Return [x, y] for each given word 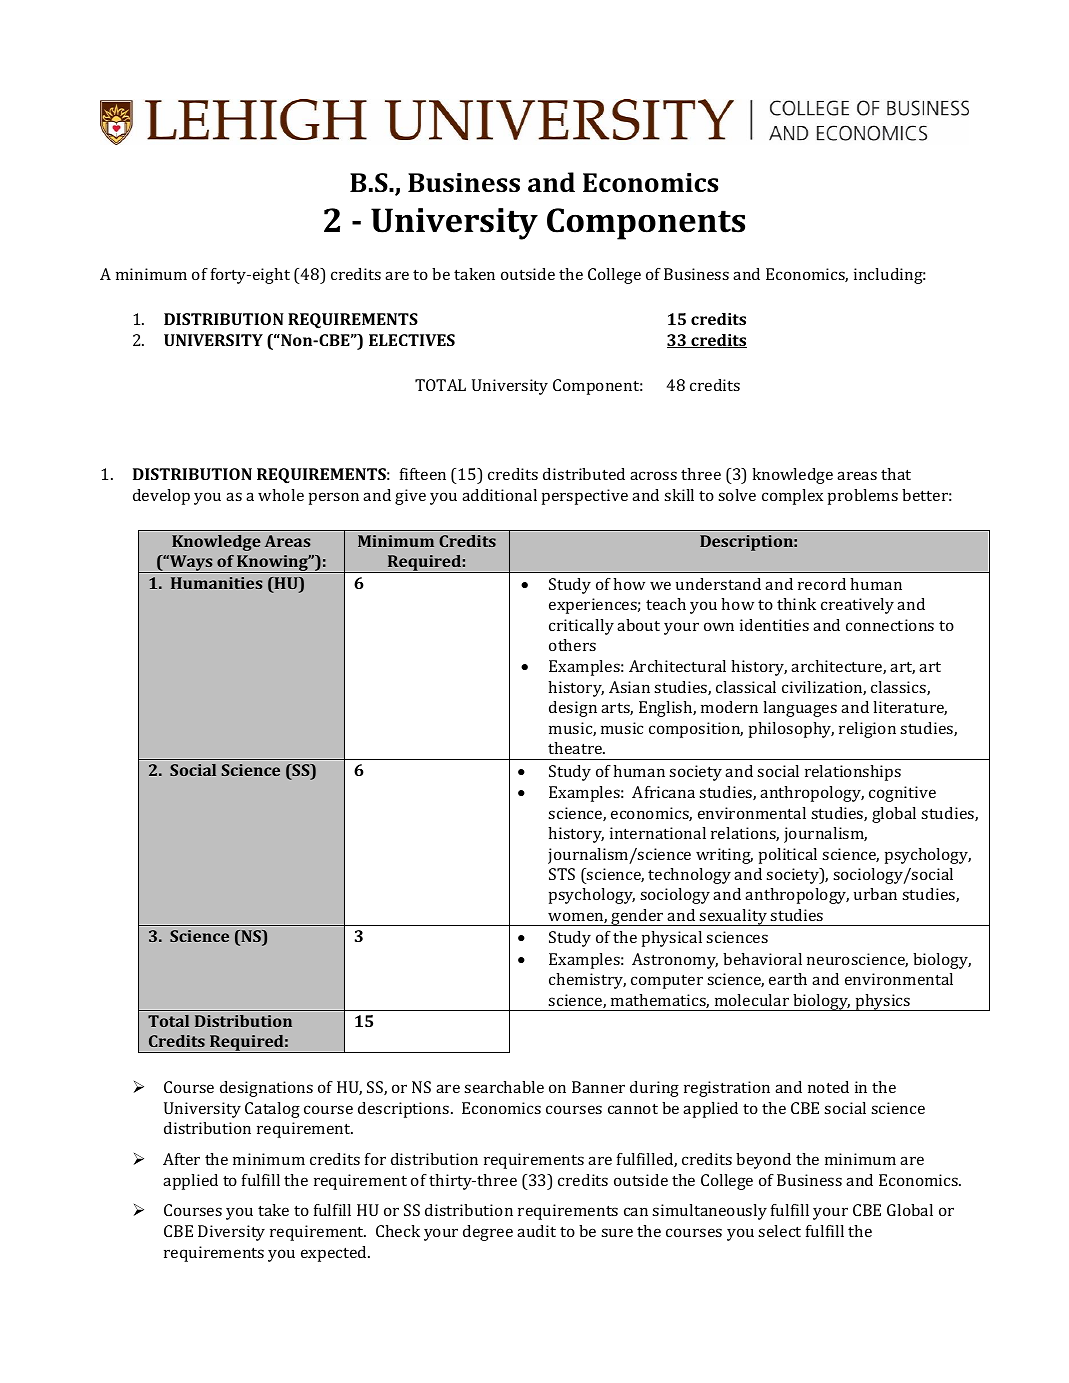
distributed [584, 474]
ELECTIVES [412, 340]
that [896, 474]
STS [562, 874]
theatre [576, 748]
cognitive [902, 794]
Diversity [231, 1233]
